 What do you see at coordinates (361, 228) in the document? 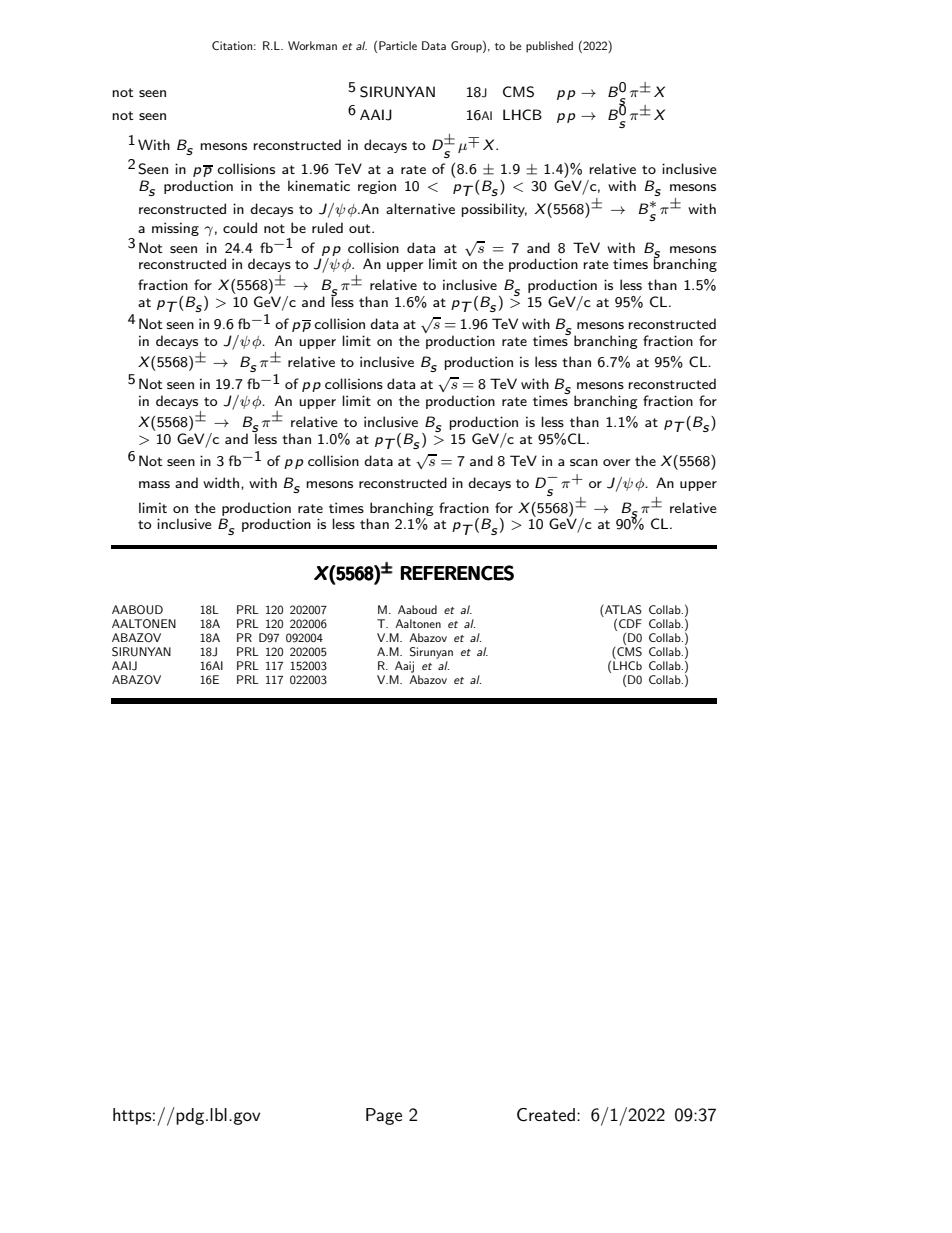
I see `out` at bounding box center [361, 228].
